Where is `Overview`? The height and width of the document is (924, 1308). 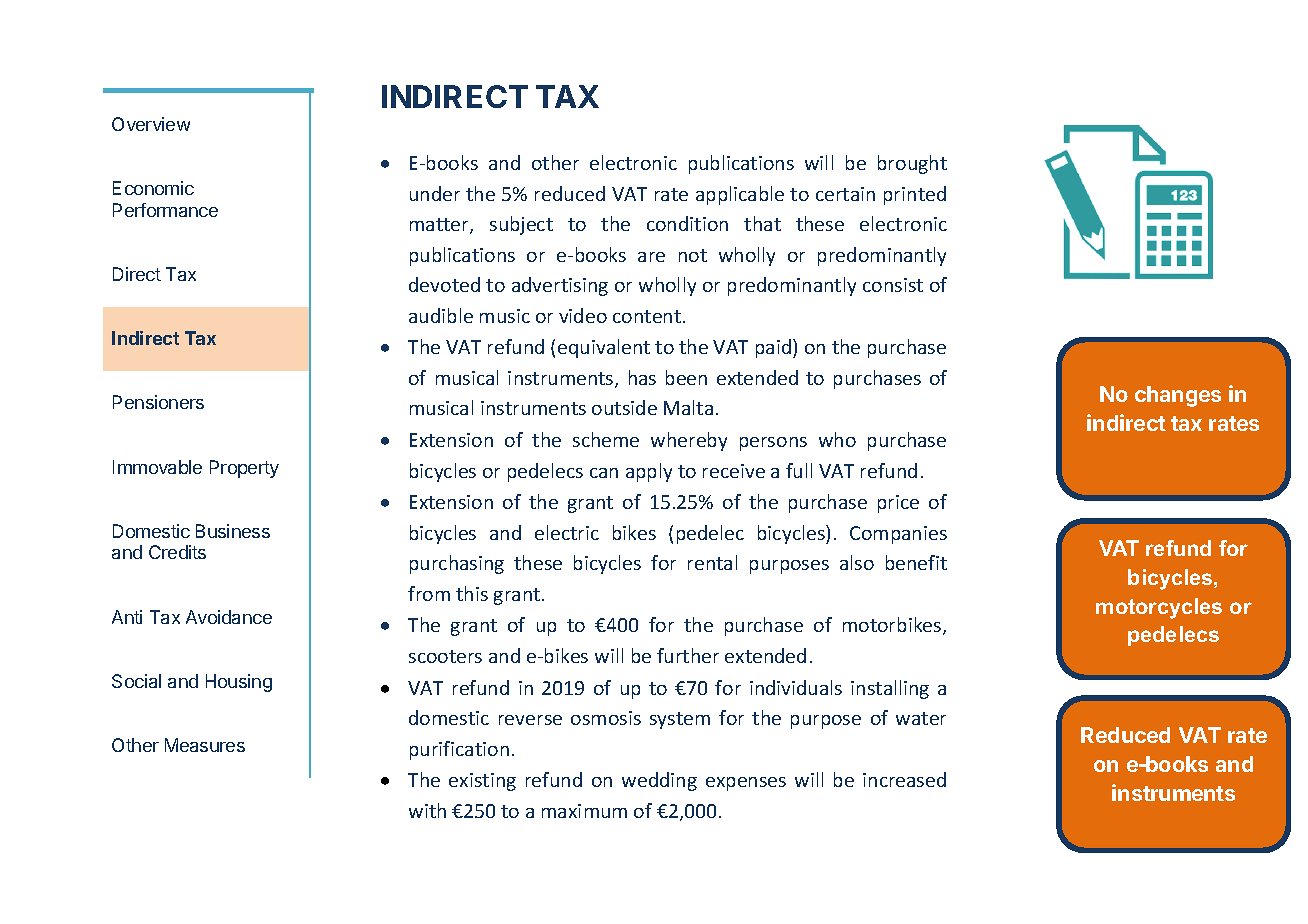
Overview is located at coordinates (151, 124).
